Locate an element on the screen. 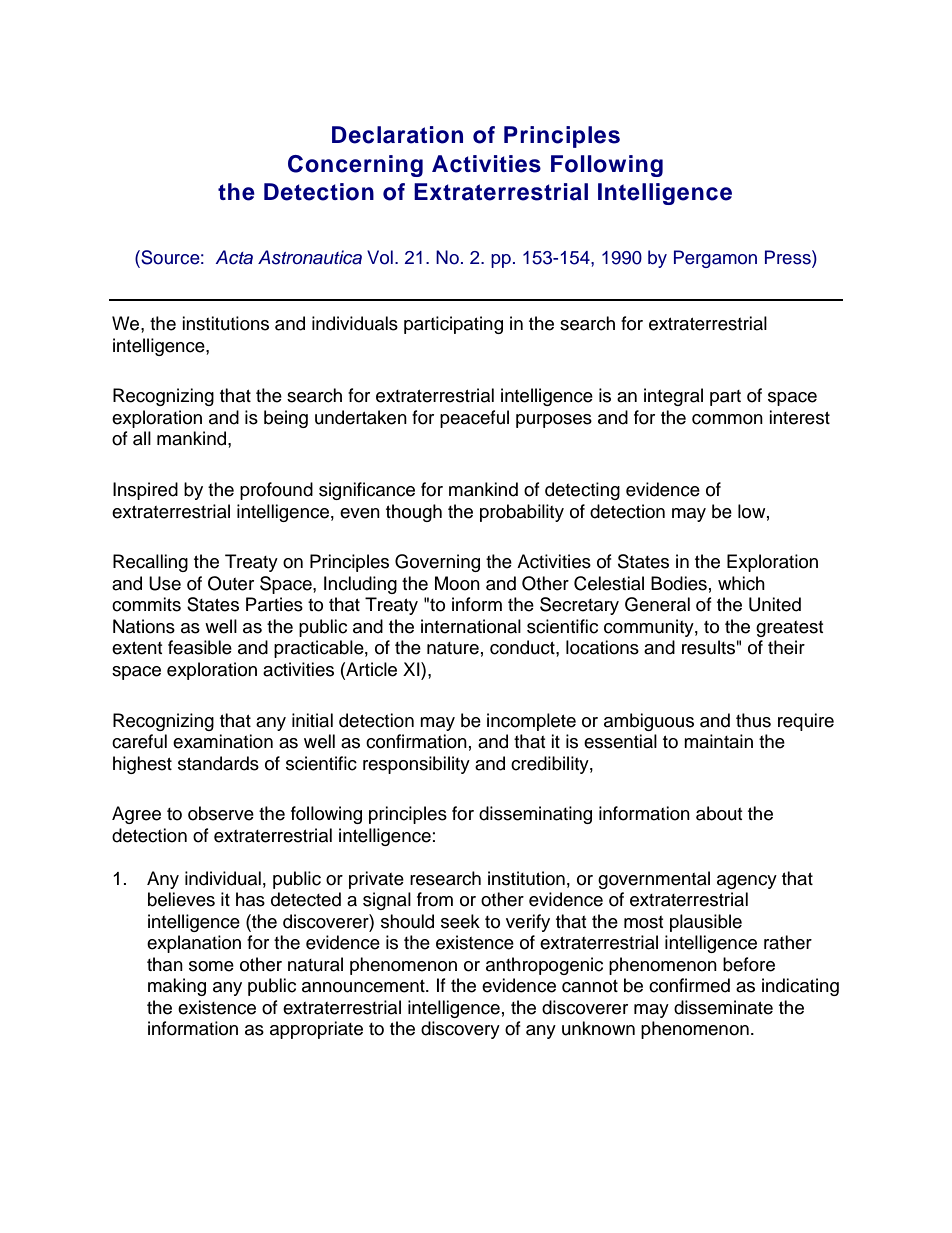  integral is located at coordinates (673, 397).
